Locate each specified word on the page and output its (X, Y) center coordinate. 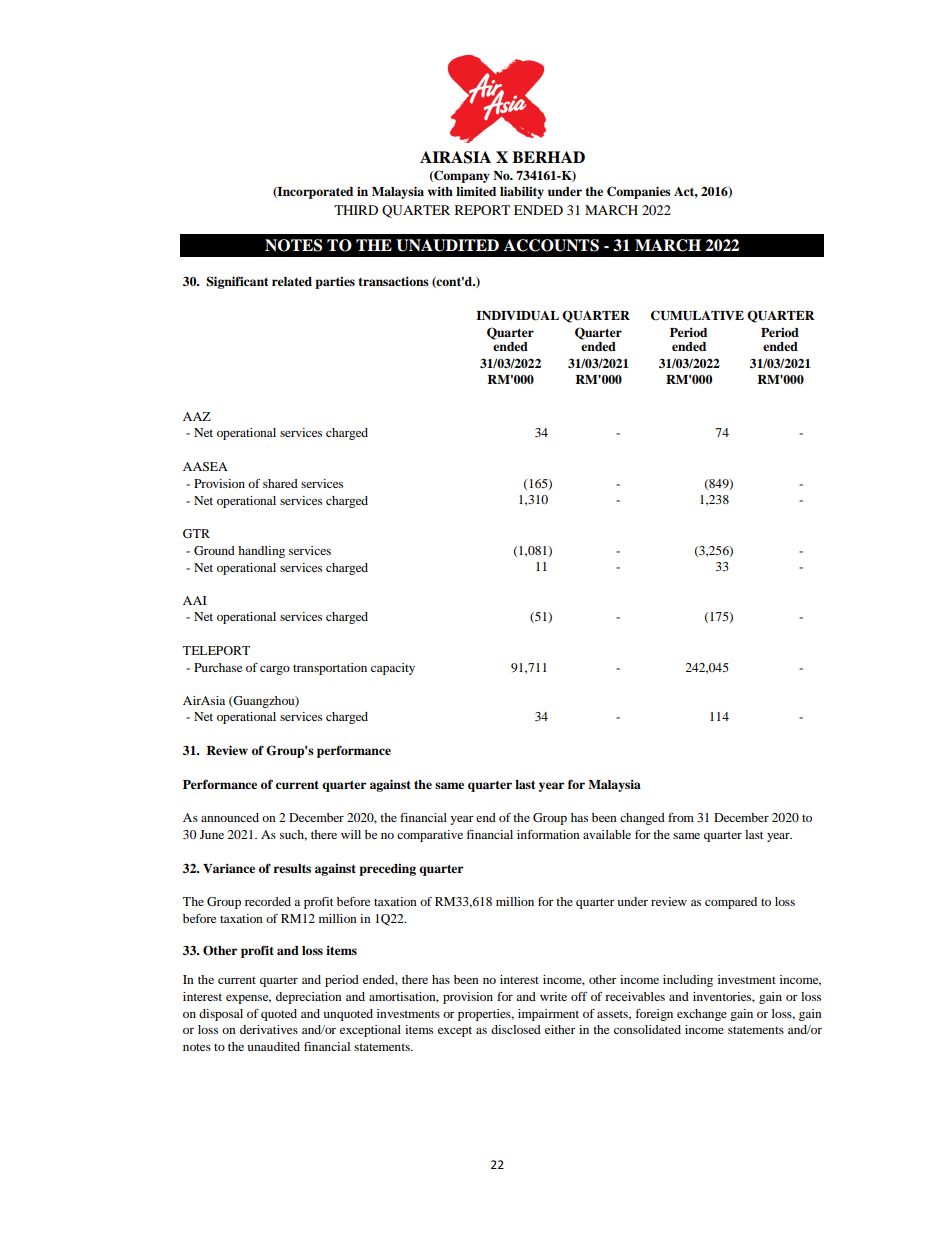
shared (280, 483)
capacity (393, 669)
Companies (639, 192)
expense (248, 999)
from (681, 817)
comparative (430, 836)
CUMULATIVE (697, 315)
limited (476, 191)
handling (261, 552)
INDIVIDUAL (517, 316)
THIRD (356, 210)
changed (642, 819)
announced (230, 817)
